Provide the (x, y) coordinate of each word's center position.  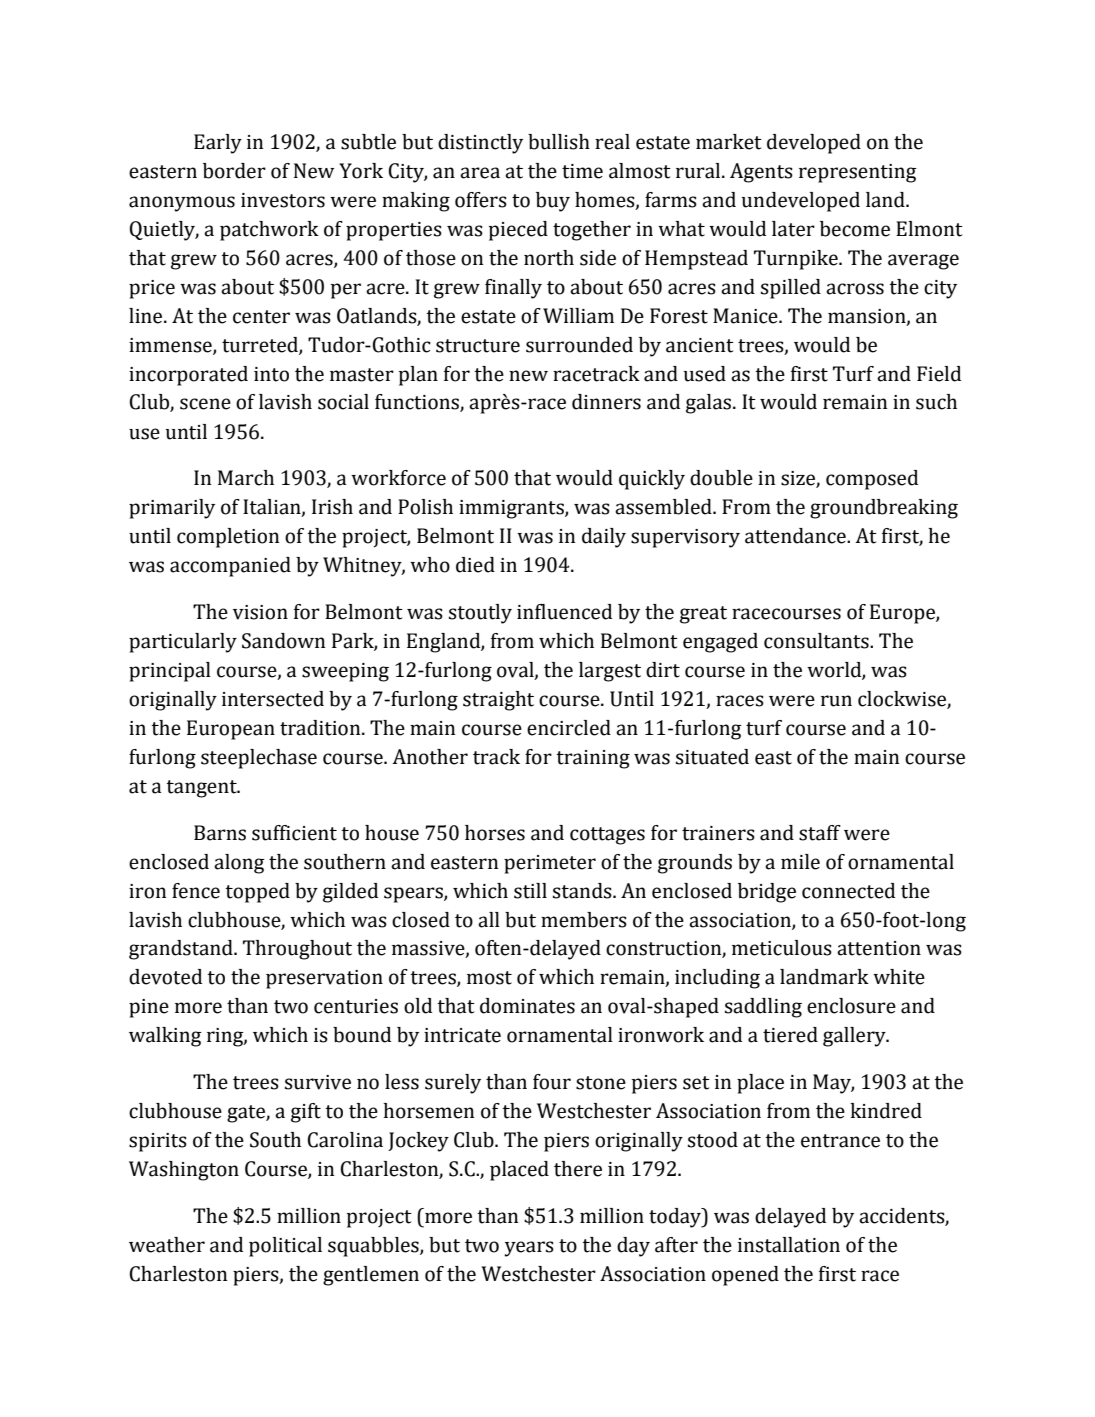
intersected (273, 699)
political (285, 1247)
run (836, 701)
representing (858, 173)
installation (789, 1245)
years (529, 1249)
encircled (569, 728)
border (234, 171)
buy (553, 202)
